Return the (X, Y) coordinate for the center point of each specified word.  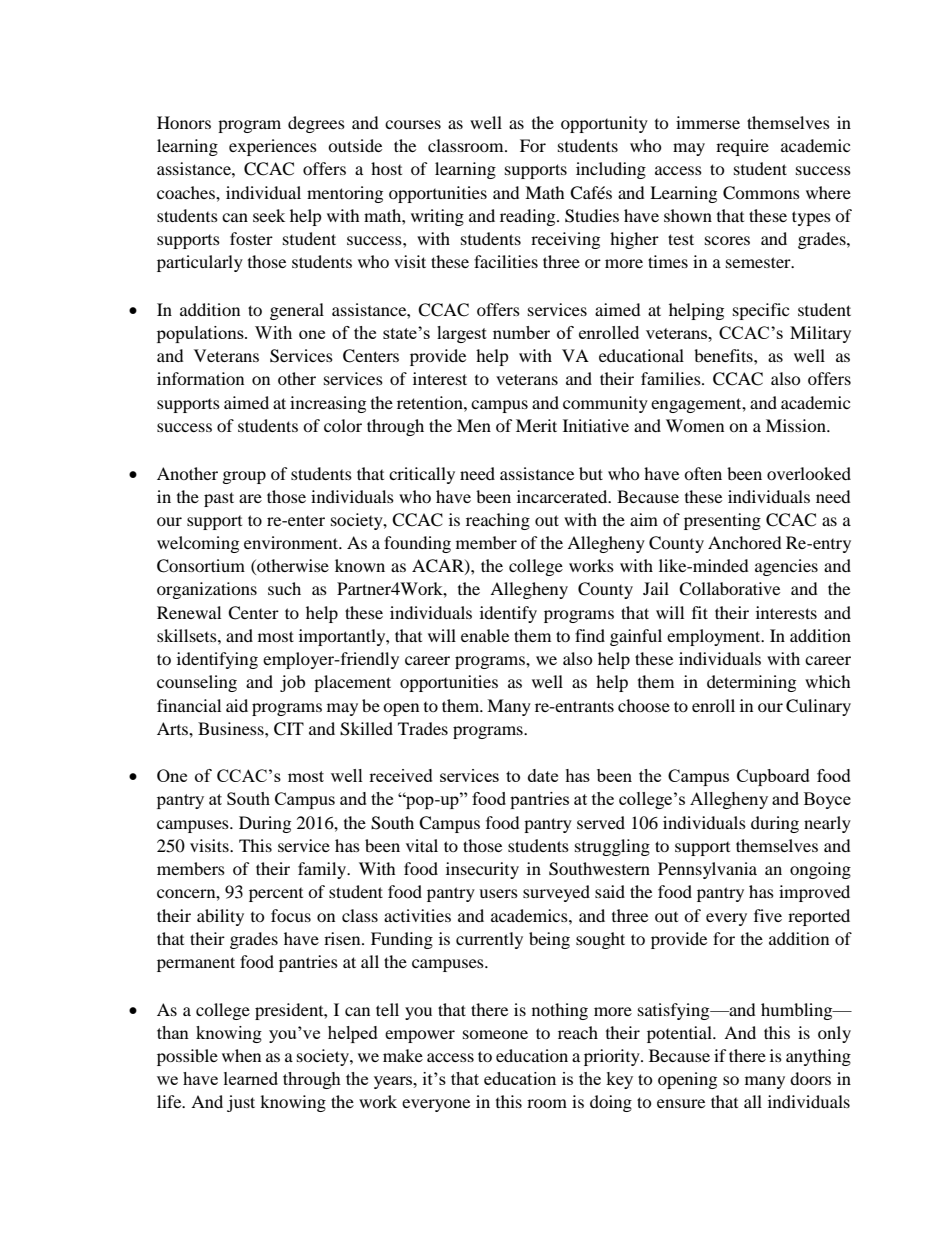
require (742, 147)
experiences (273, 147)
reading (529, 217)
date (543, 775)
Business (232, 728)
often (703, 473)
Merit (536, 425)
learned (251, 1078)
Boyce (827, 800)
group (244, 477)
